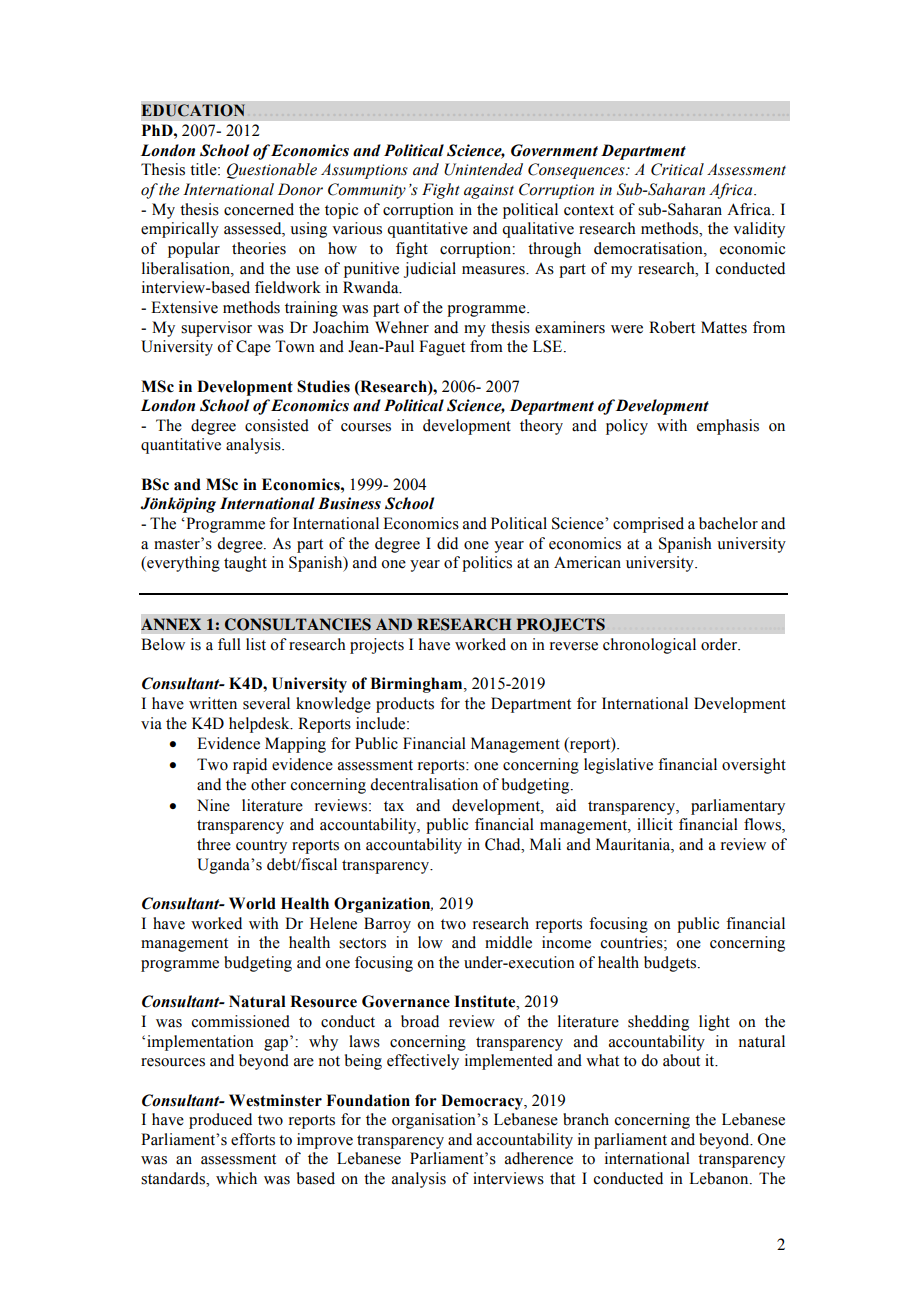 The height and width of the image is (1308, 924). I want to click on Nine, so click(213, 805).
